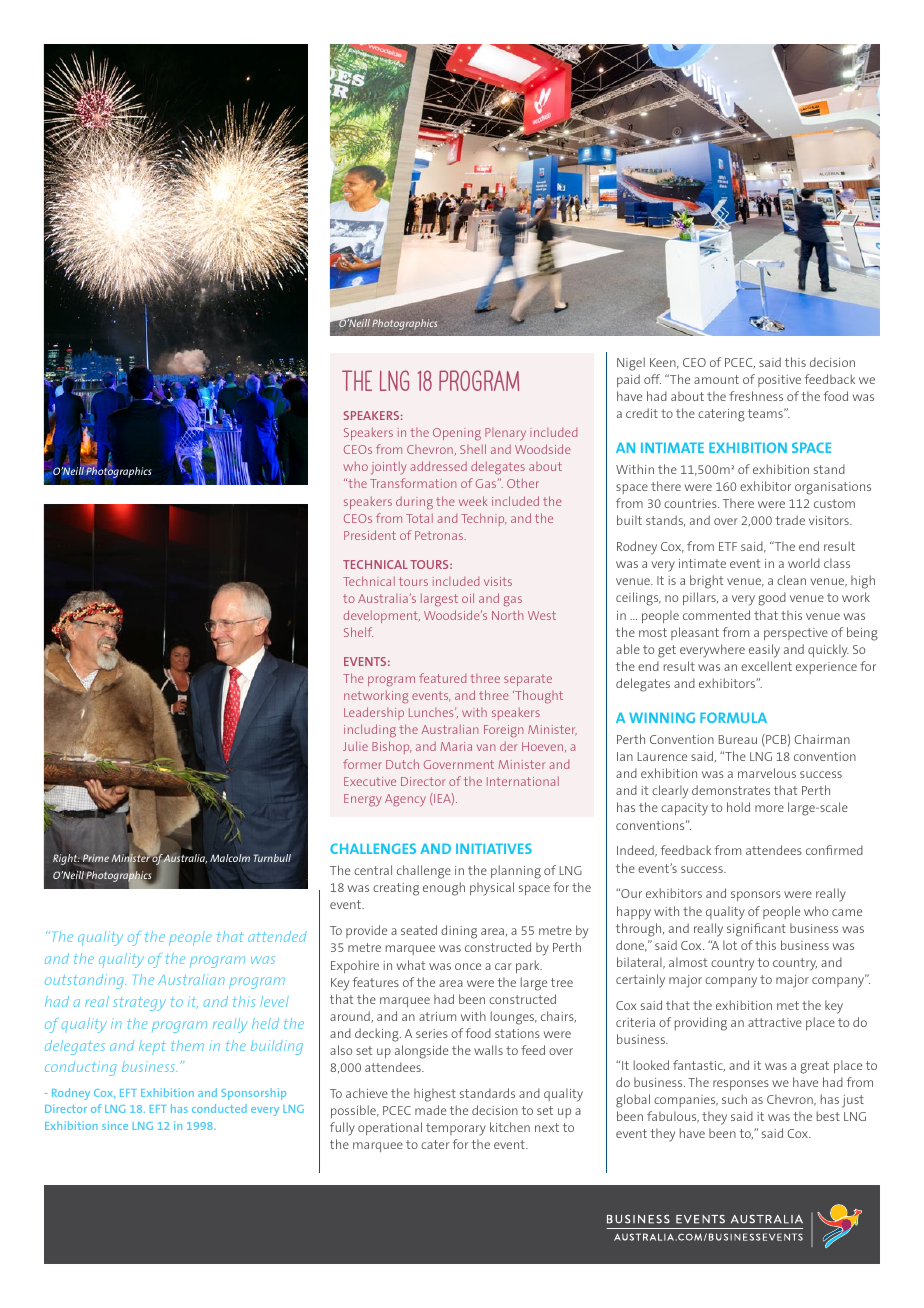  I want to click on dining, so click(459, 932).
